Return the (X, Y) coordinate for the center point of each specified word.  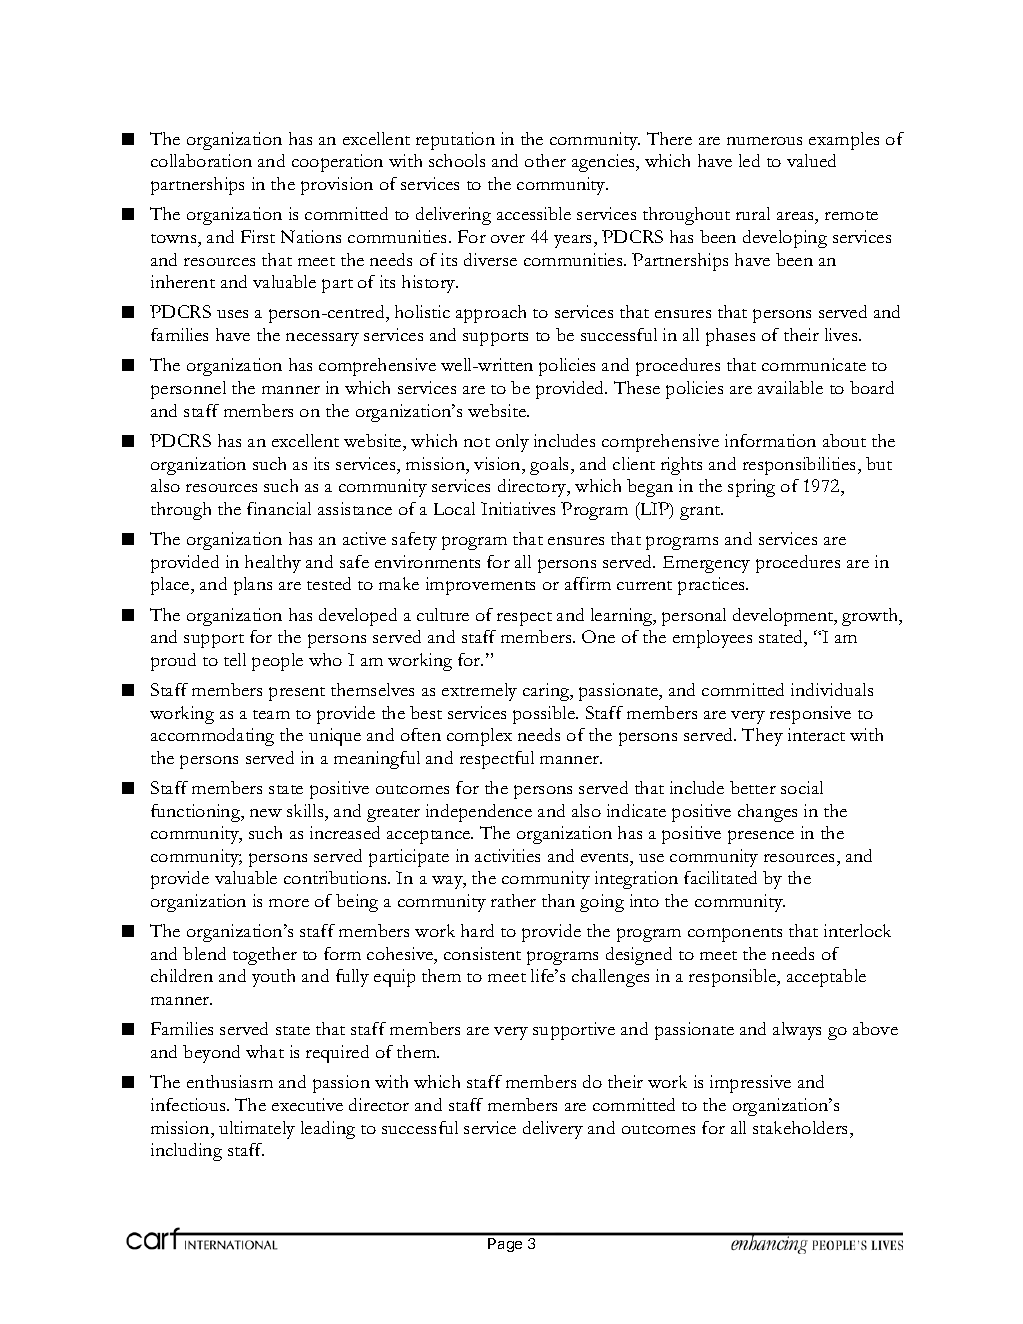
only (512, 443)
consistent (482, 953)
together (265, 956)
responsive (810, 715)
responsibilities (801, 466)
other (545, 160)
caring (547, 692)
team (271, 714)
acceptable (826, 978)
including (186, 1152)
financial (279, 508)
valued (811, 160)
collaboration (201, 160)
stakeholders (802, 1127)
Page (505, 1245)
